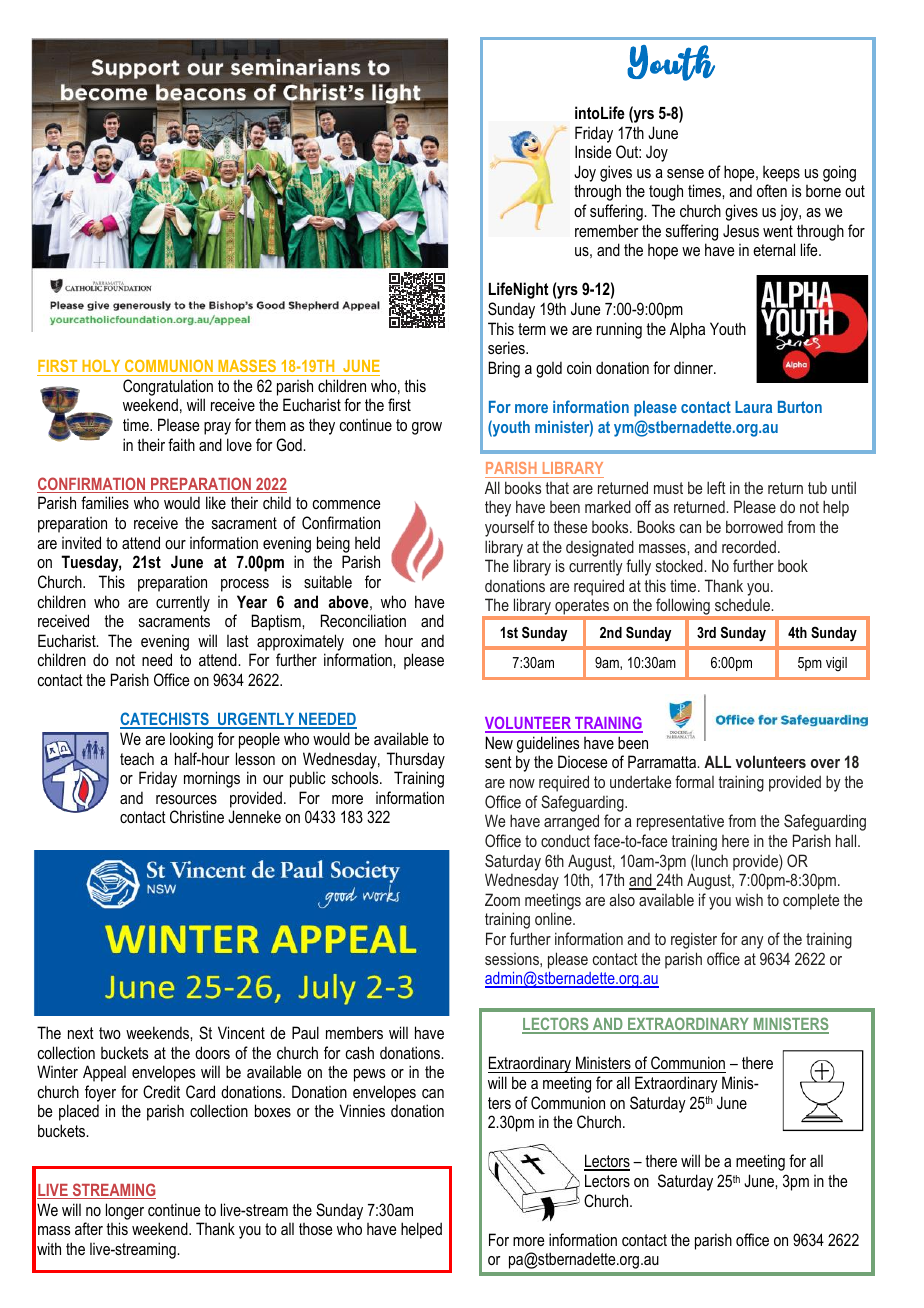  I want to click on Zoom, so click(502, 899).
